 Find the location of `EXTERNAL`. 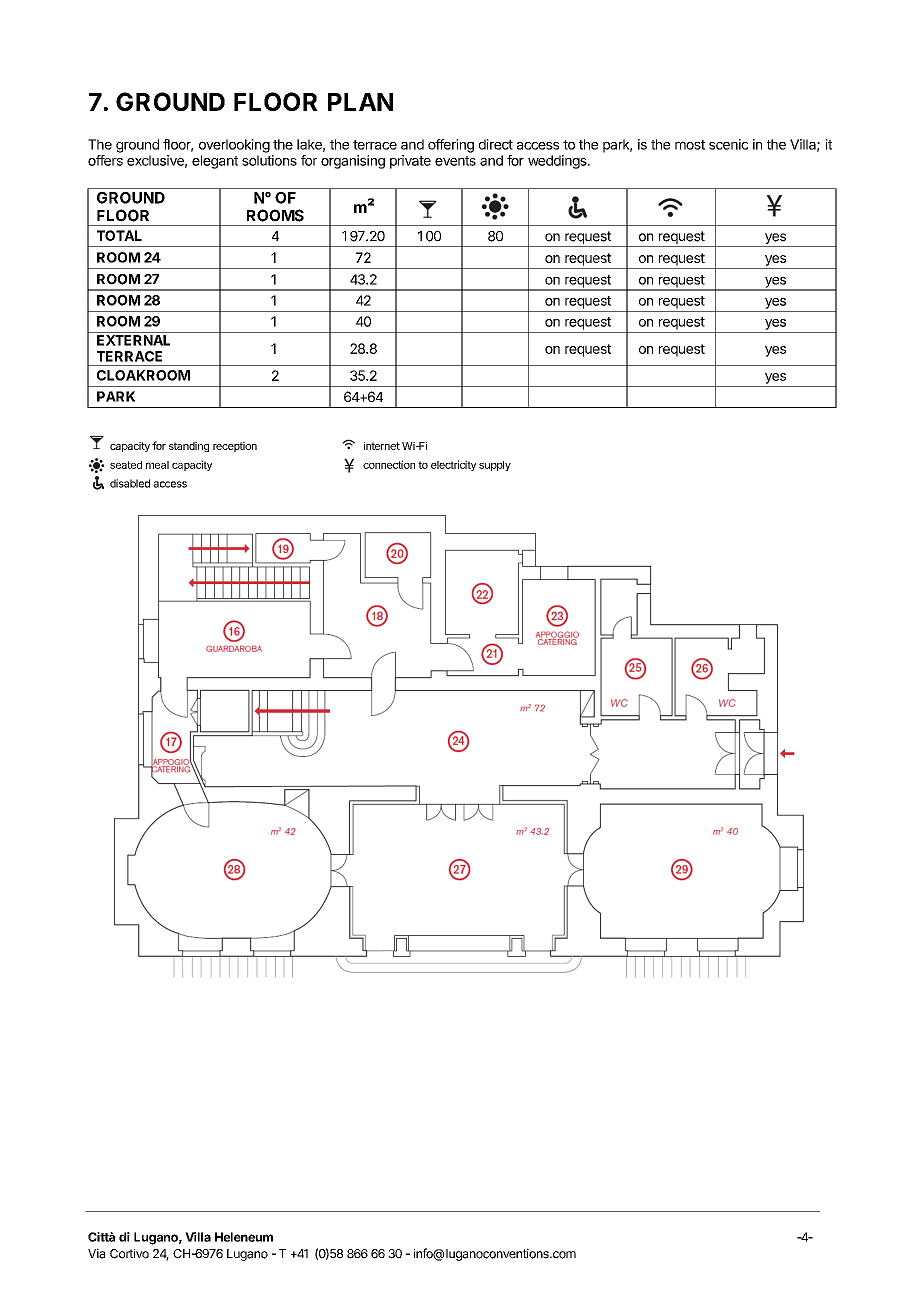

EXTERNAL is located at coordinates (133, 340).
